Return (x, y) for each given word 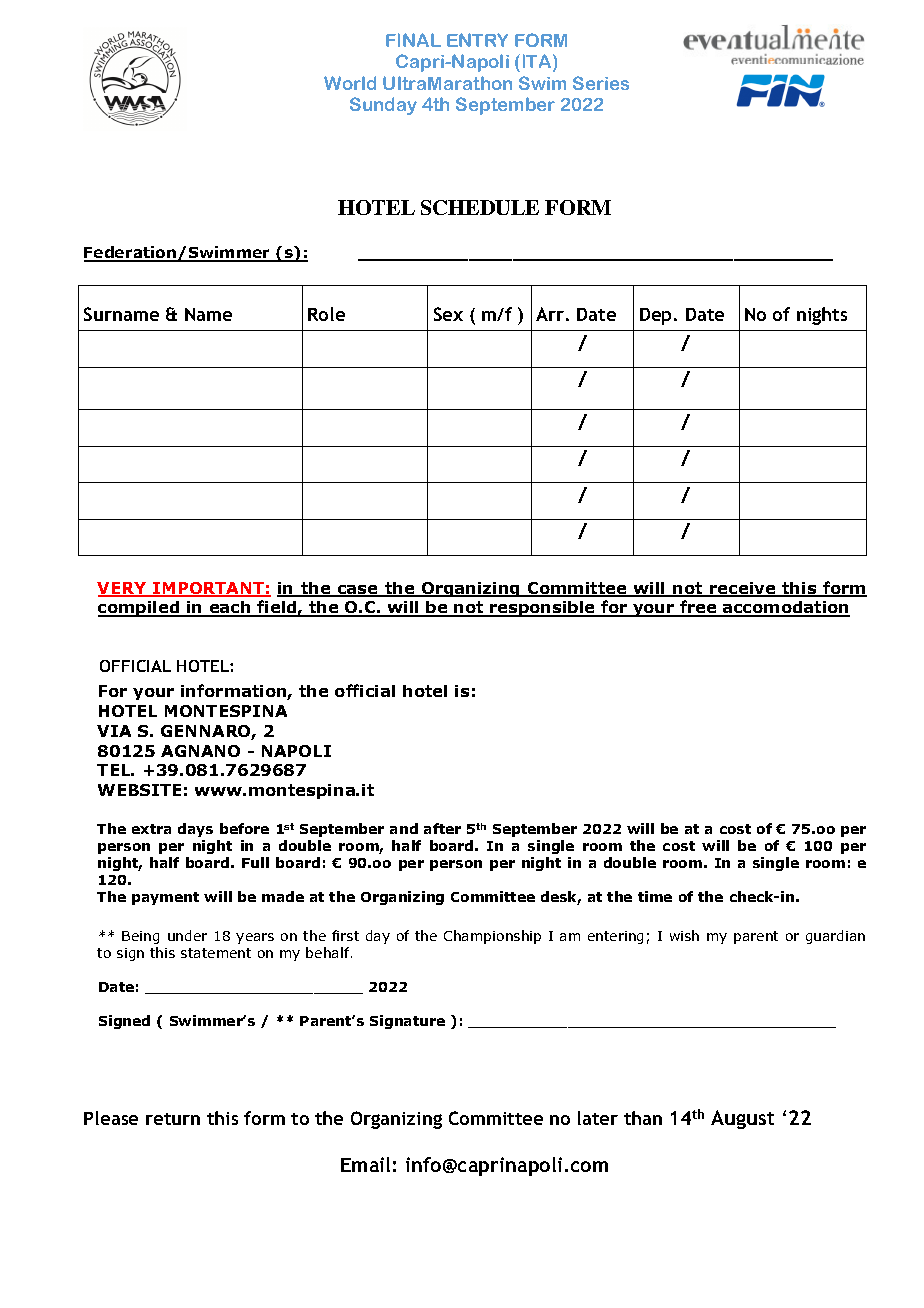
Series (601, 83)
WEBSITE (139, 790)
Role (326, 314)
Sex (448, 314)
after (442, 828)
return (173, 1119)
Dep (655, 316)
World (350, 83)
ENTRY (477, 40)
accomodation (785, 609)
